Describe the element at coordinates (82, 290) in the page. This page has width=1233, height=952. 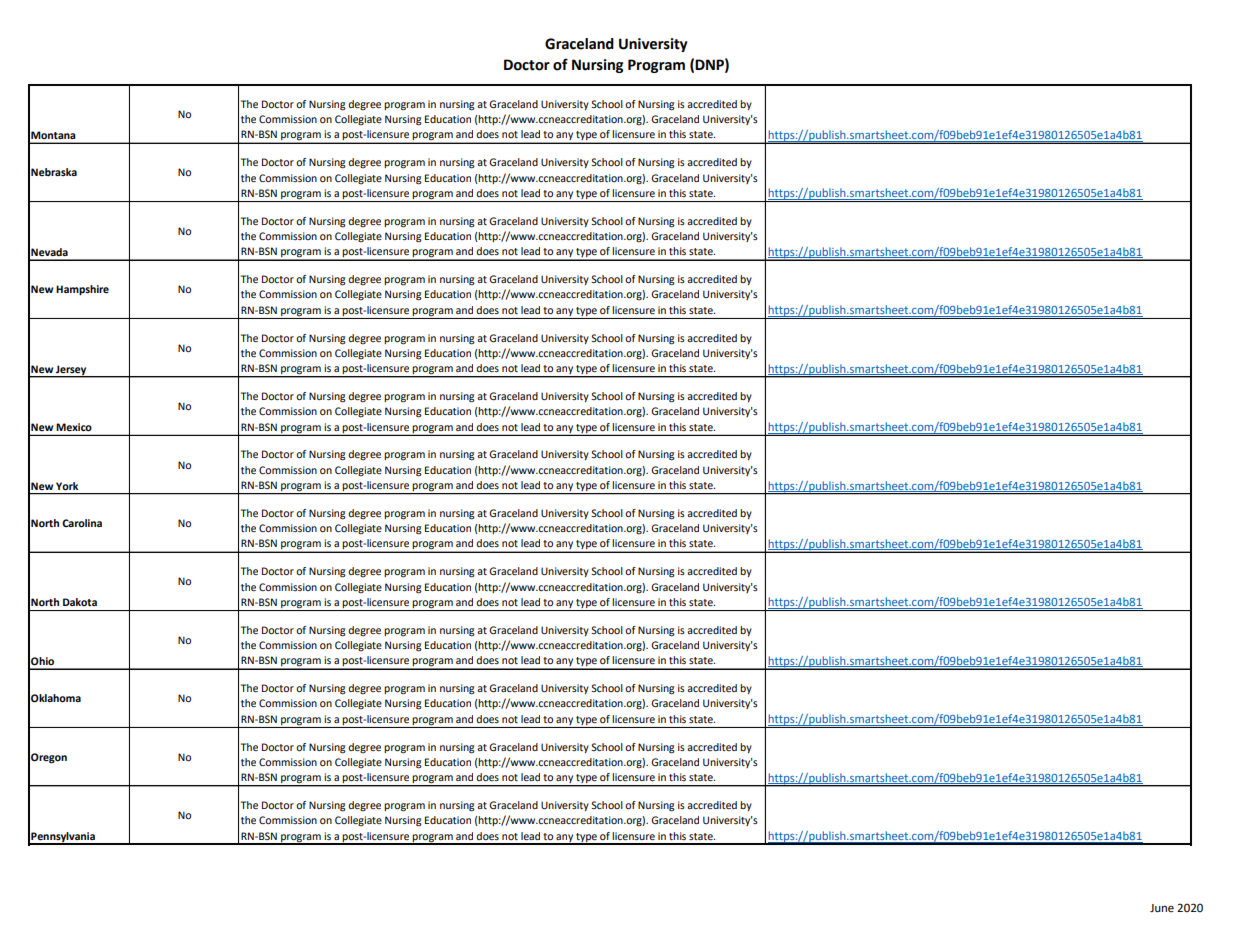
I see `Hampshire` at that location.
